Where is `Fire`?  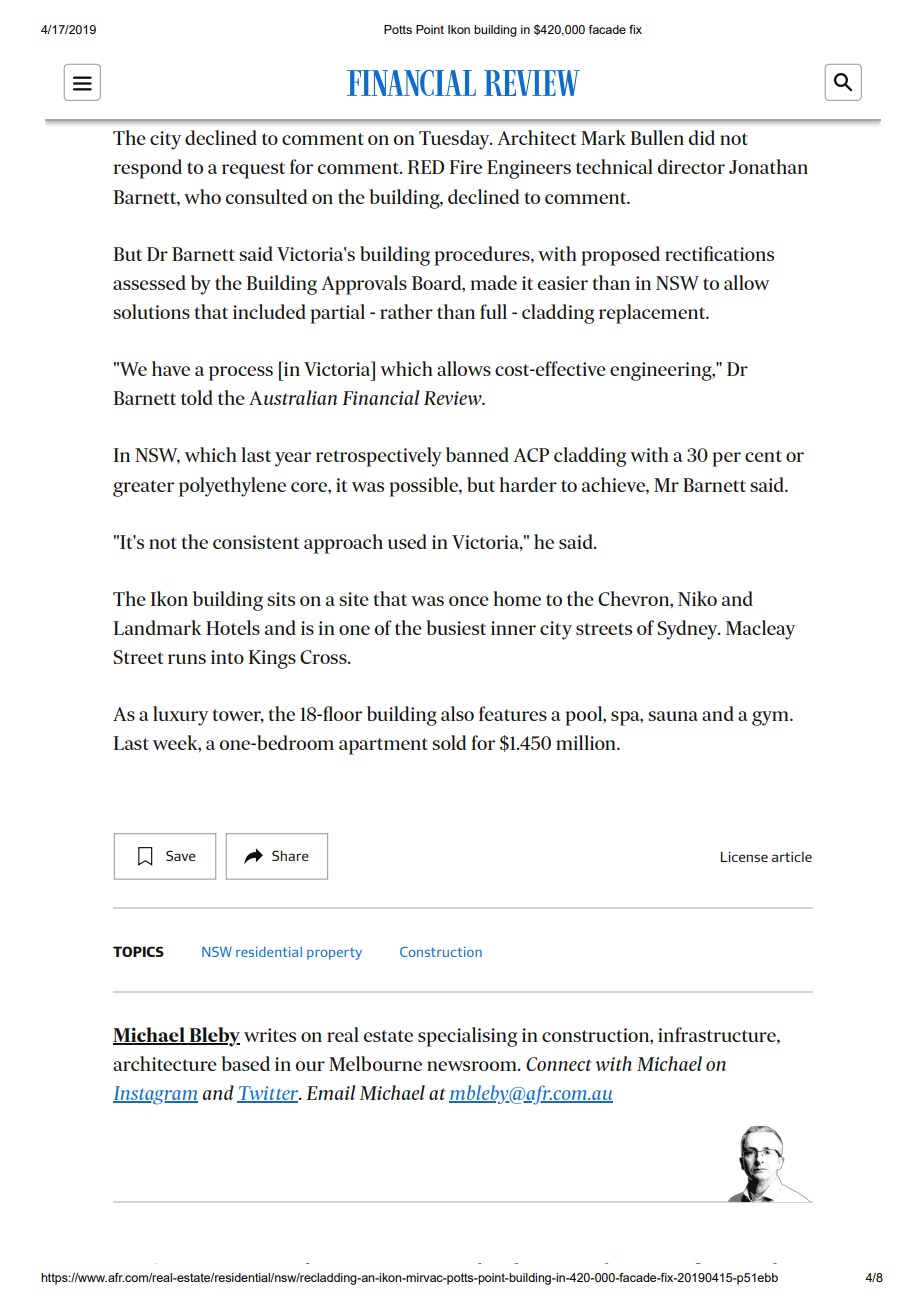
Fire is located at coordinates (465, 167).
